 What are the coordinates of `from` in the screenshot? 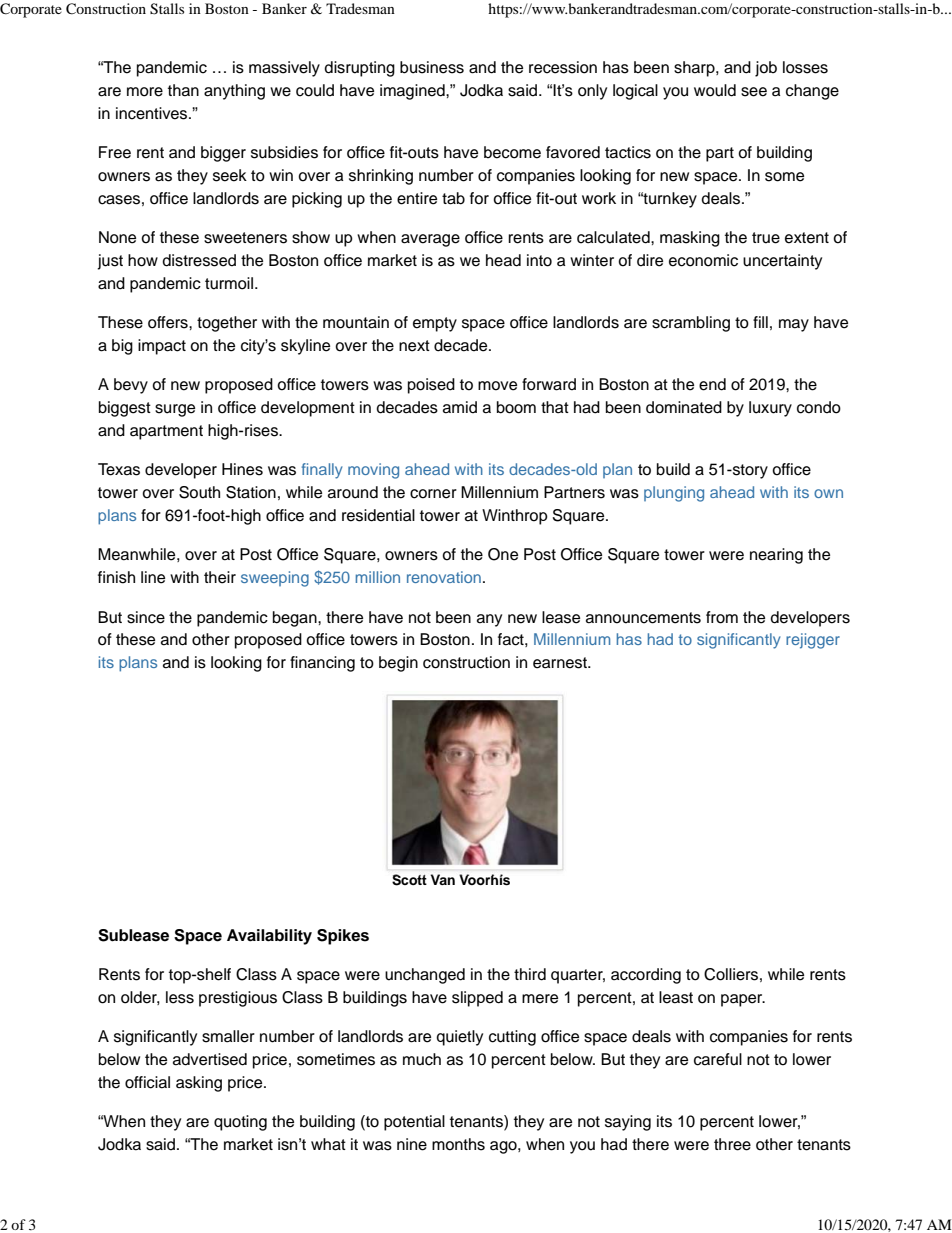 It's located at (722, 617).
